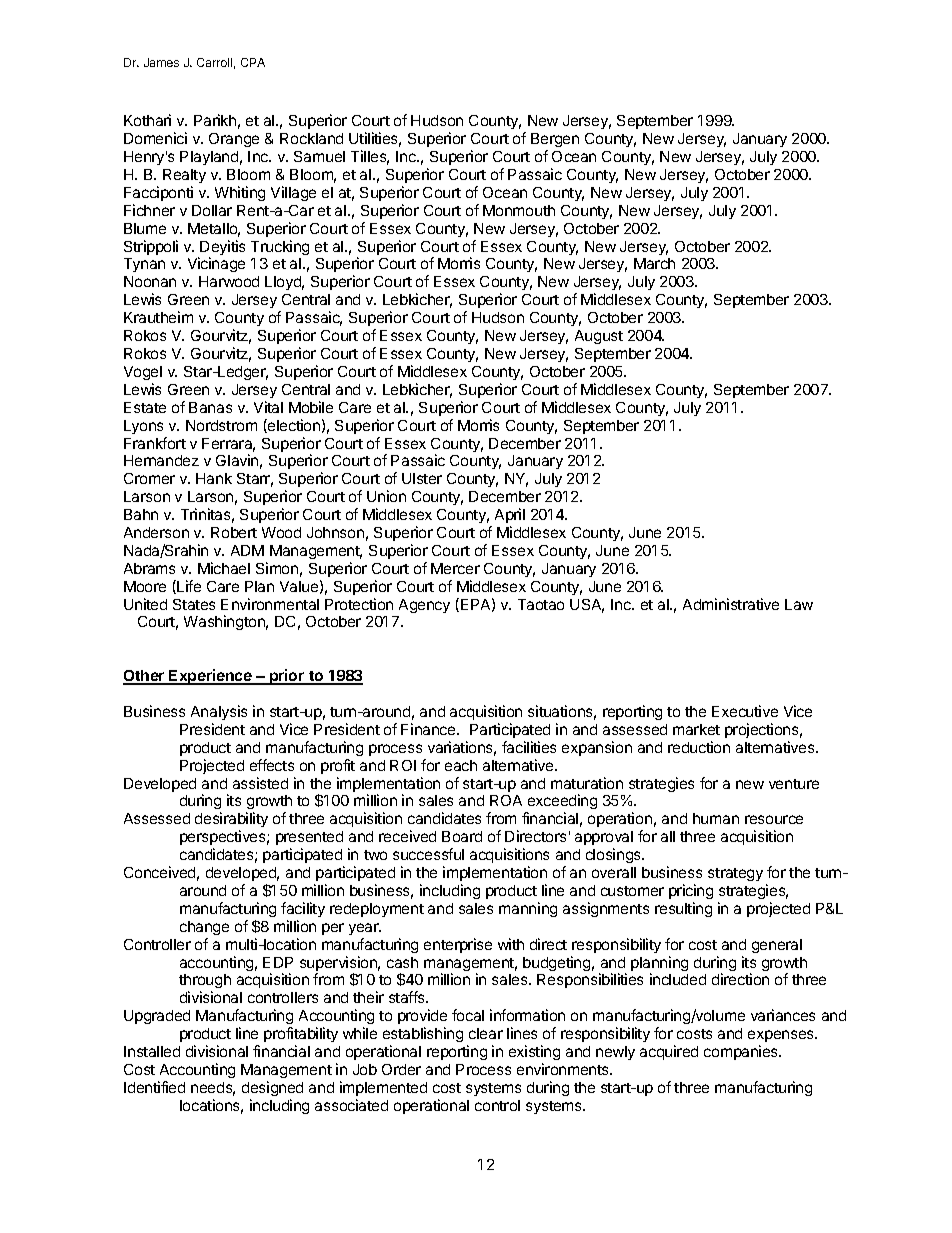 The height and width of the screenshot is (1233, 952). I want to click on Bergen, so click(555, 140).
